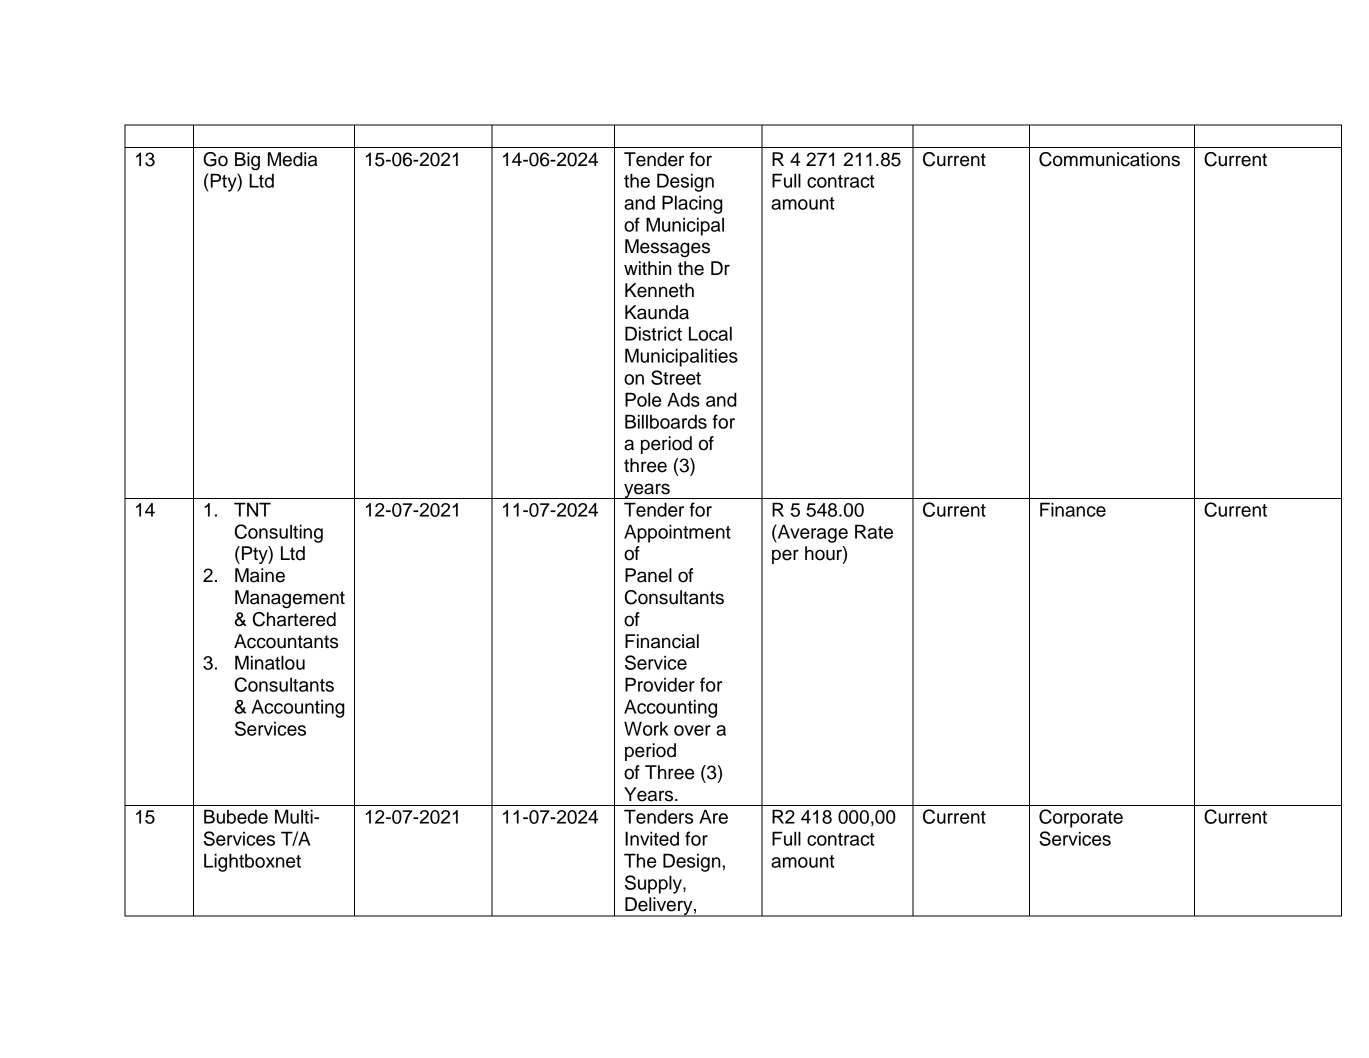 The image size is (1369, 1058). What do you see at coordinates (660, 684) in the screenshot?
I see `Provider` at bounding box center [660, 684].
